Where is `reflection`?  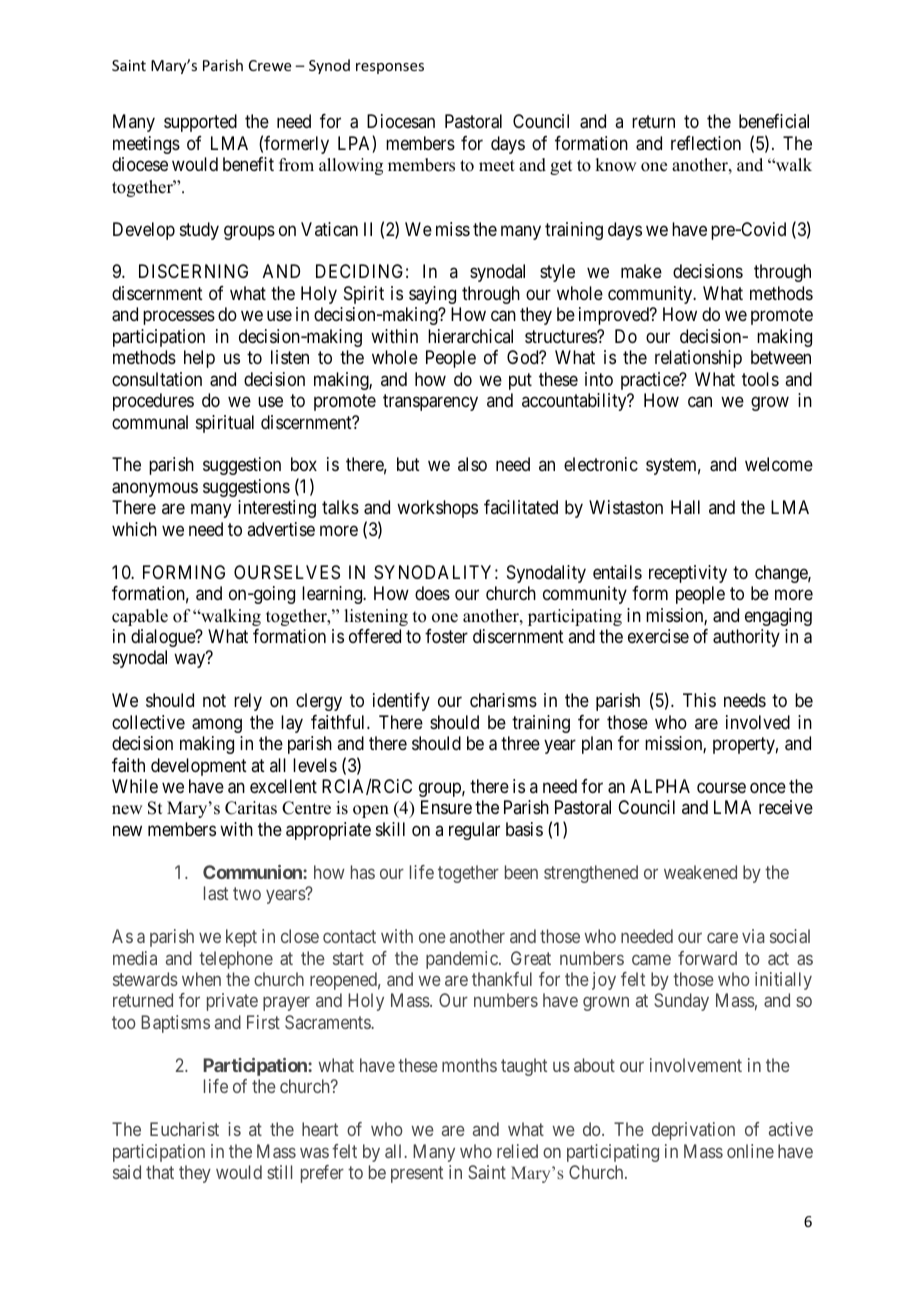
reflection is located at coordinates (706, 143).
